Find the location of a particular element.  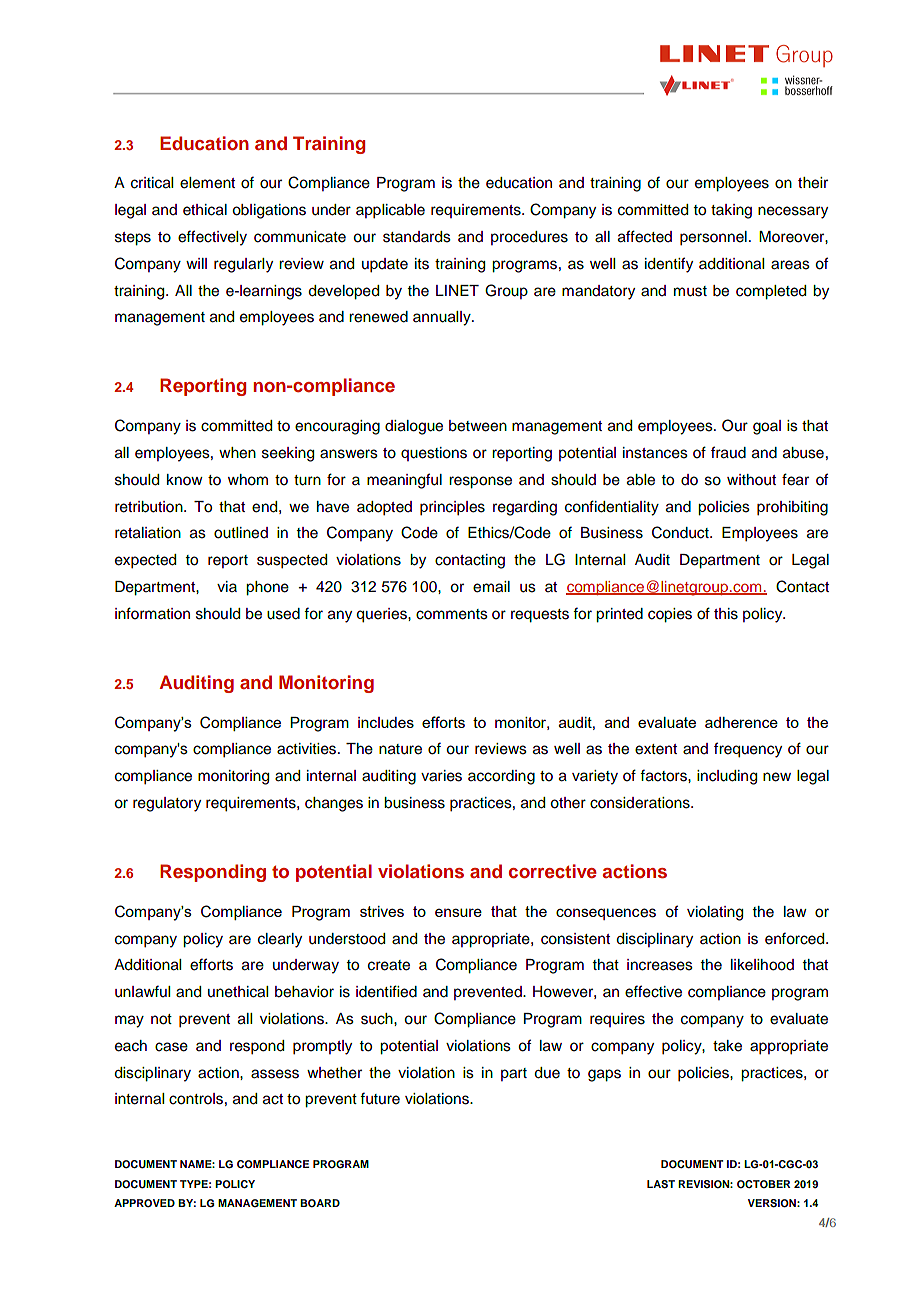

element is located at coordinates (207, 183).
